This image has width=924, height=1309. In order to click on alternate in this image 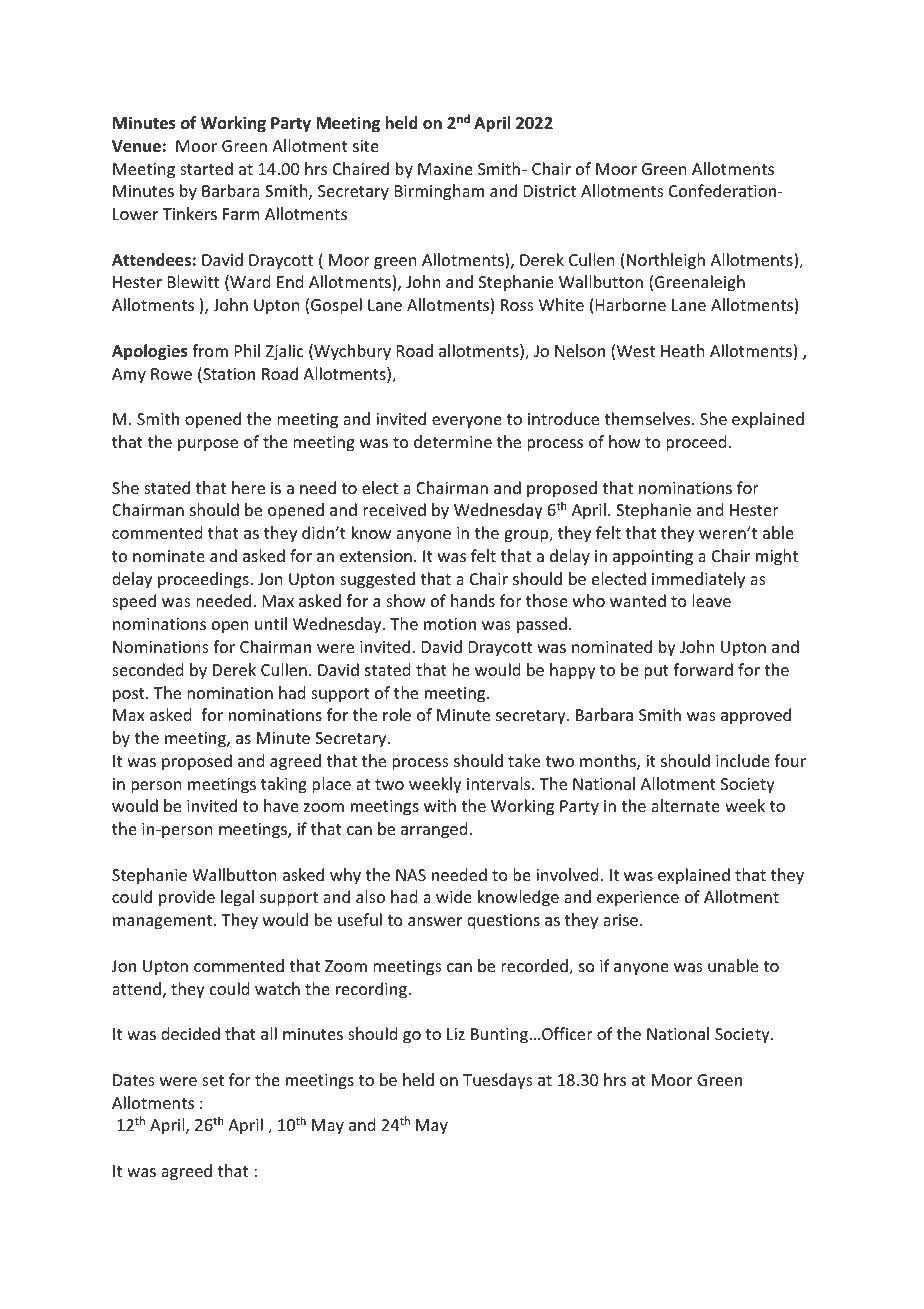, I will do `click(685, 805)`.
